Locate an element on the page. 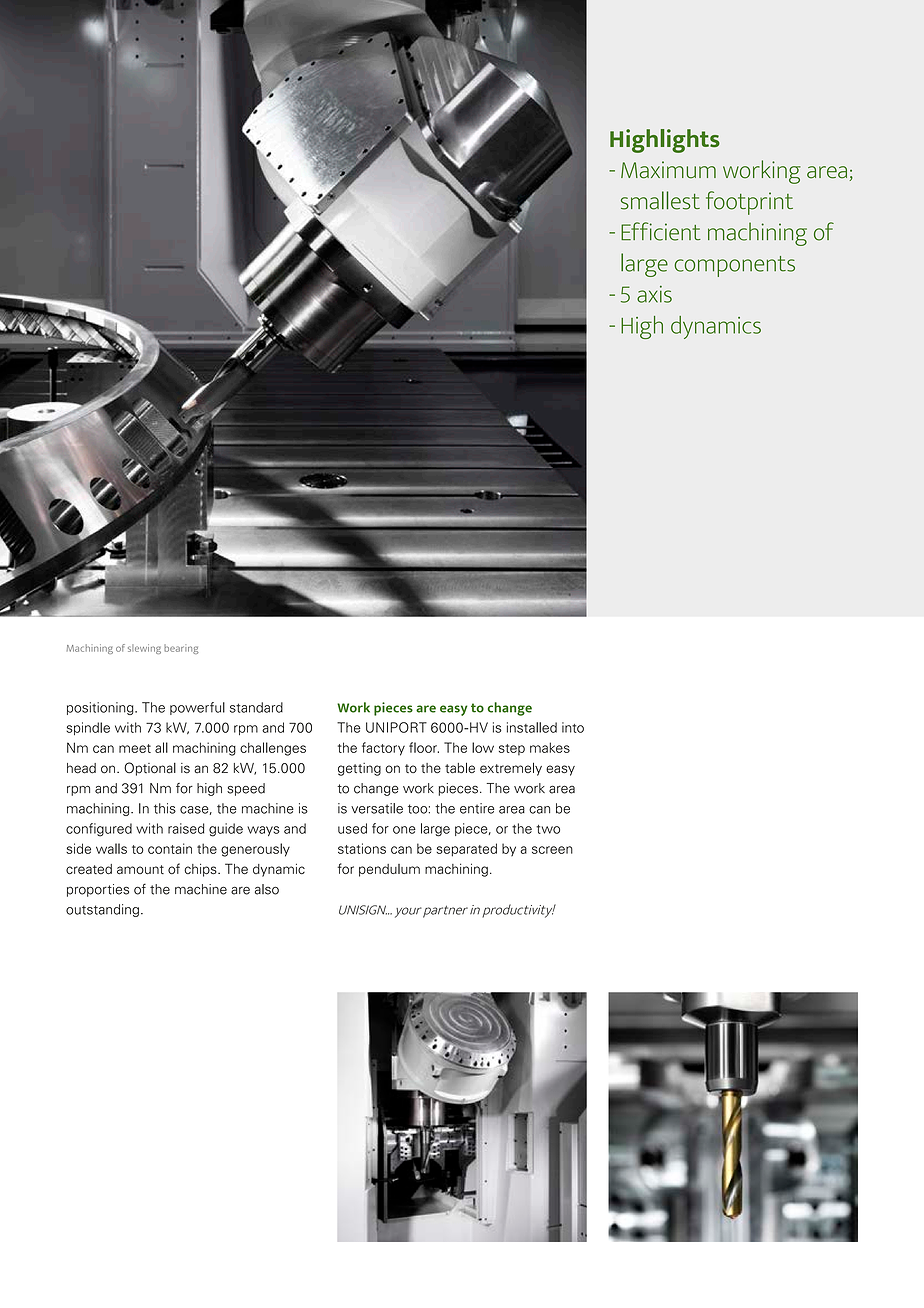 This image has width=924, height=1308. bearing is located at coordinates (181, 649).
